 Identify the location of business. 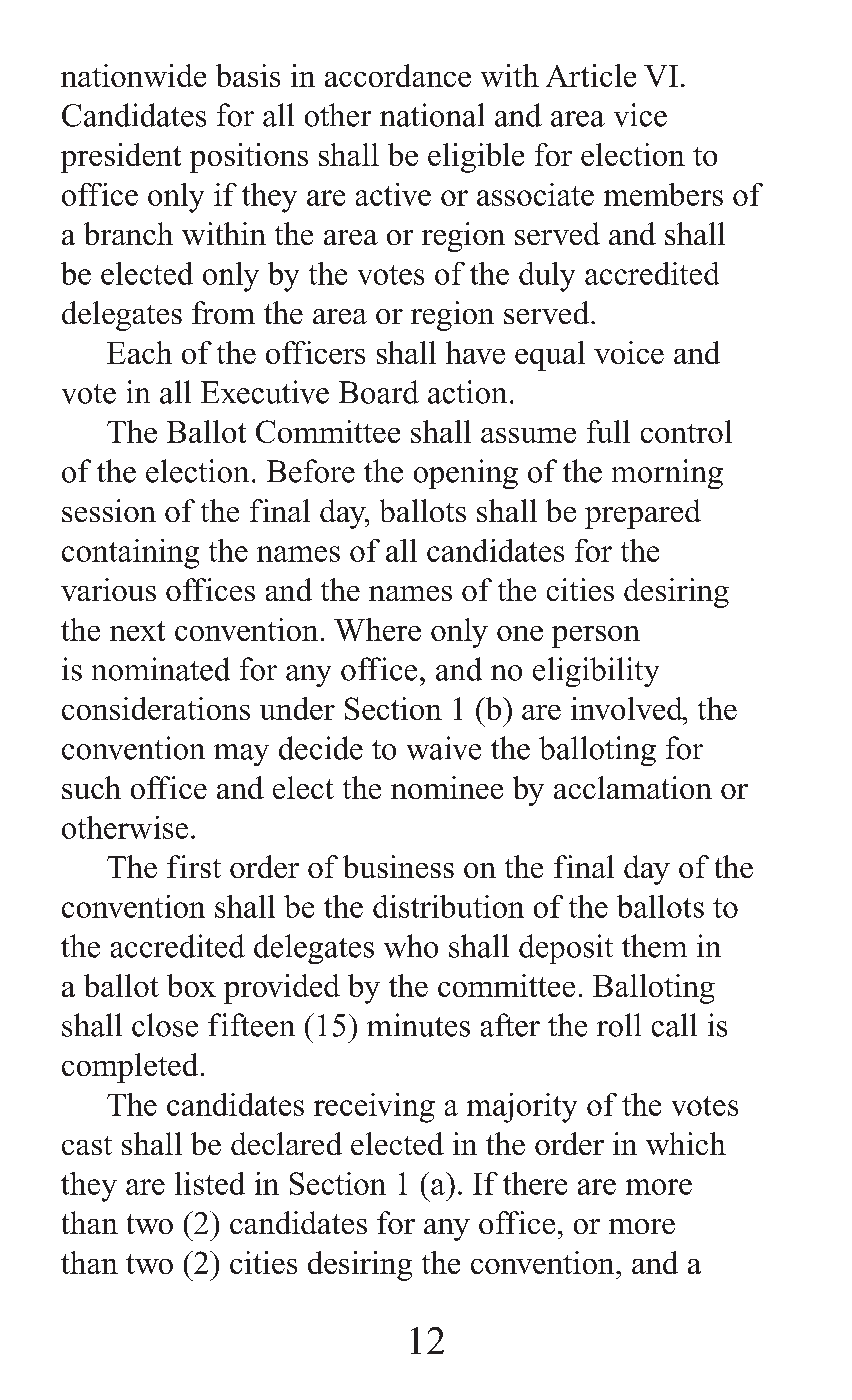
(398, 866).
